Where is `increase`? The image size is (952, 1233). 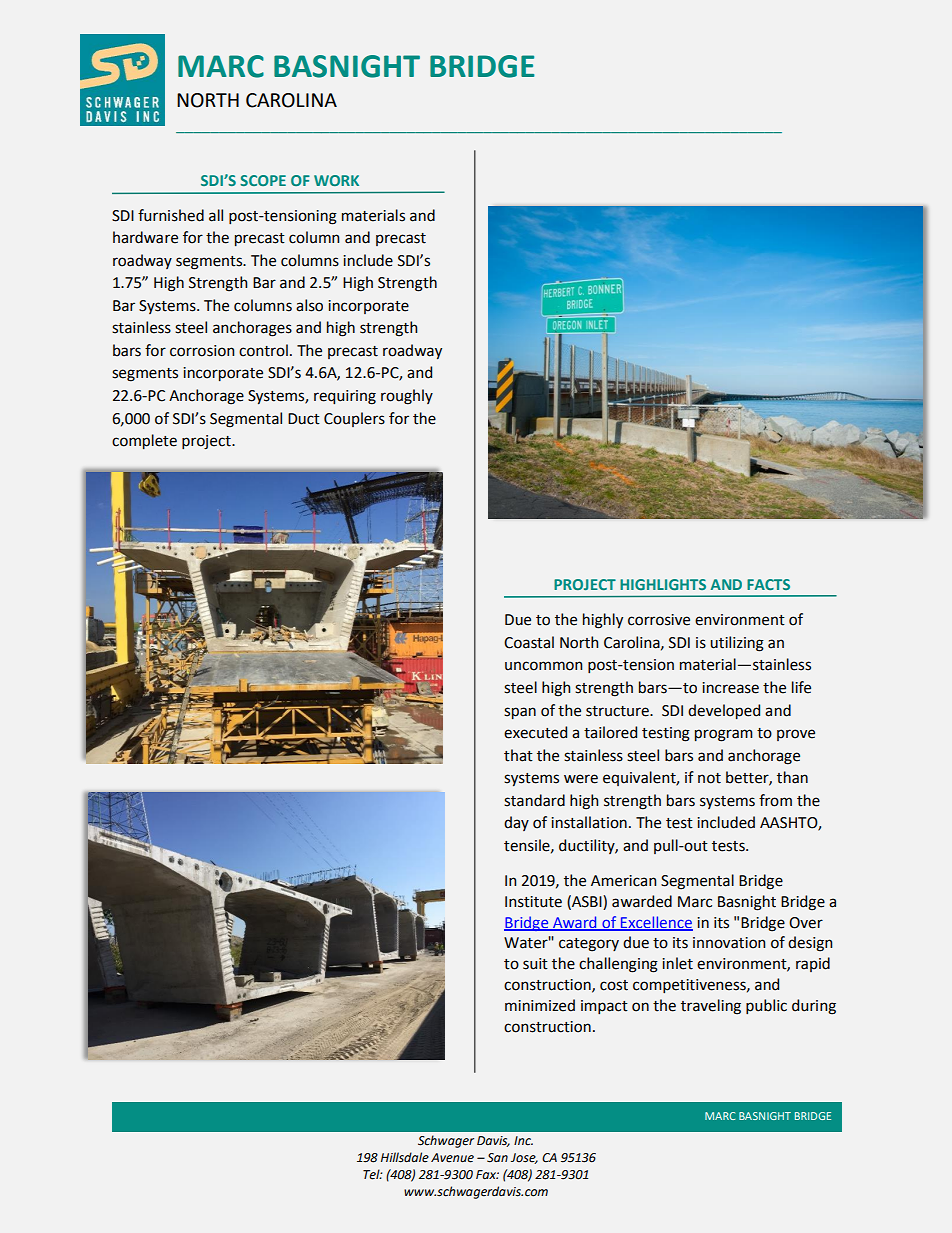
increase is located at coordinates (730, 688).
